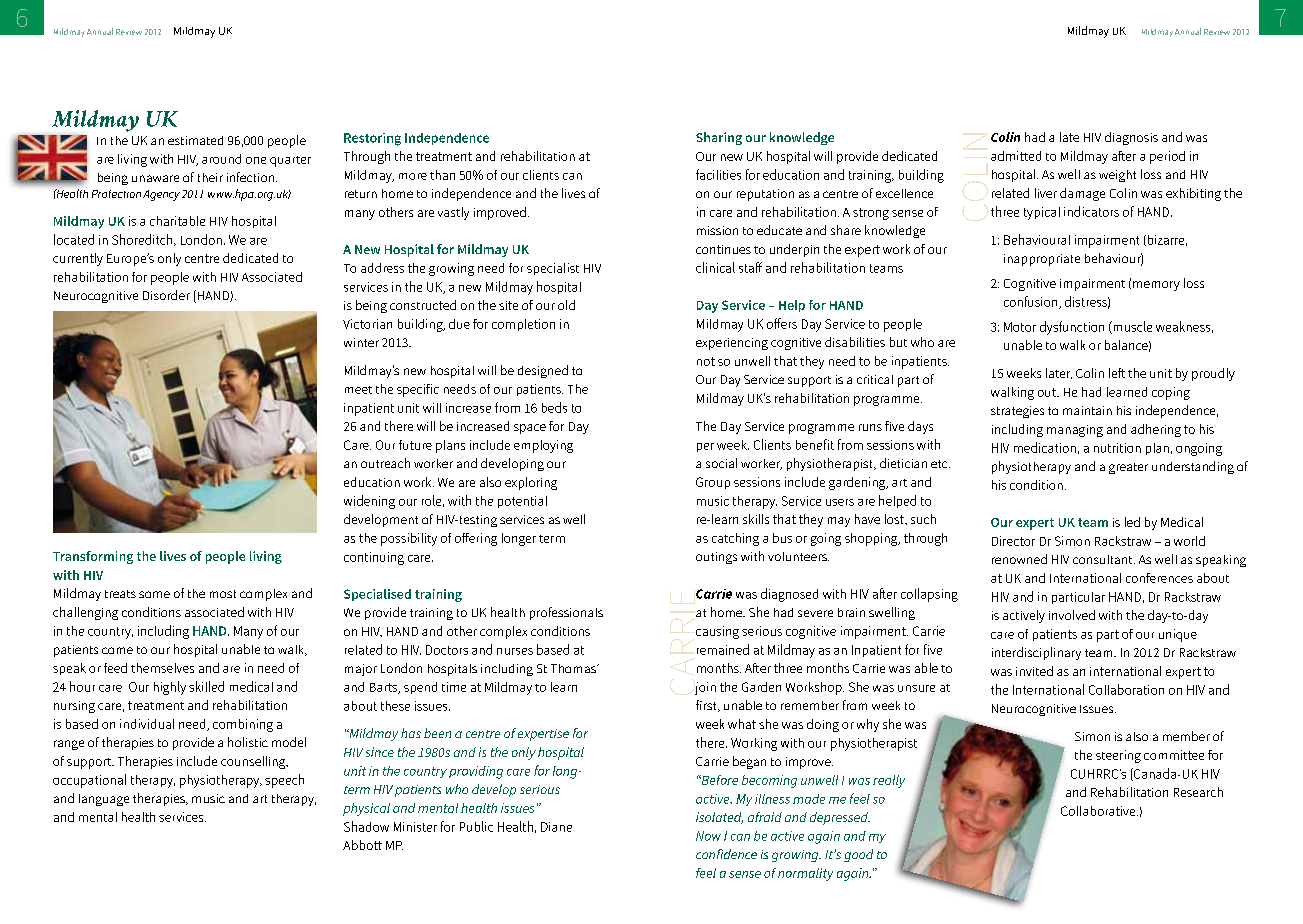  I want to click on Abbott, so click(362, 845).
